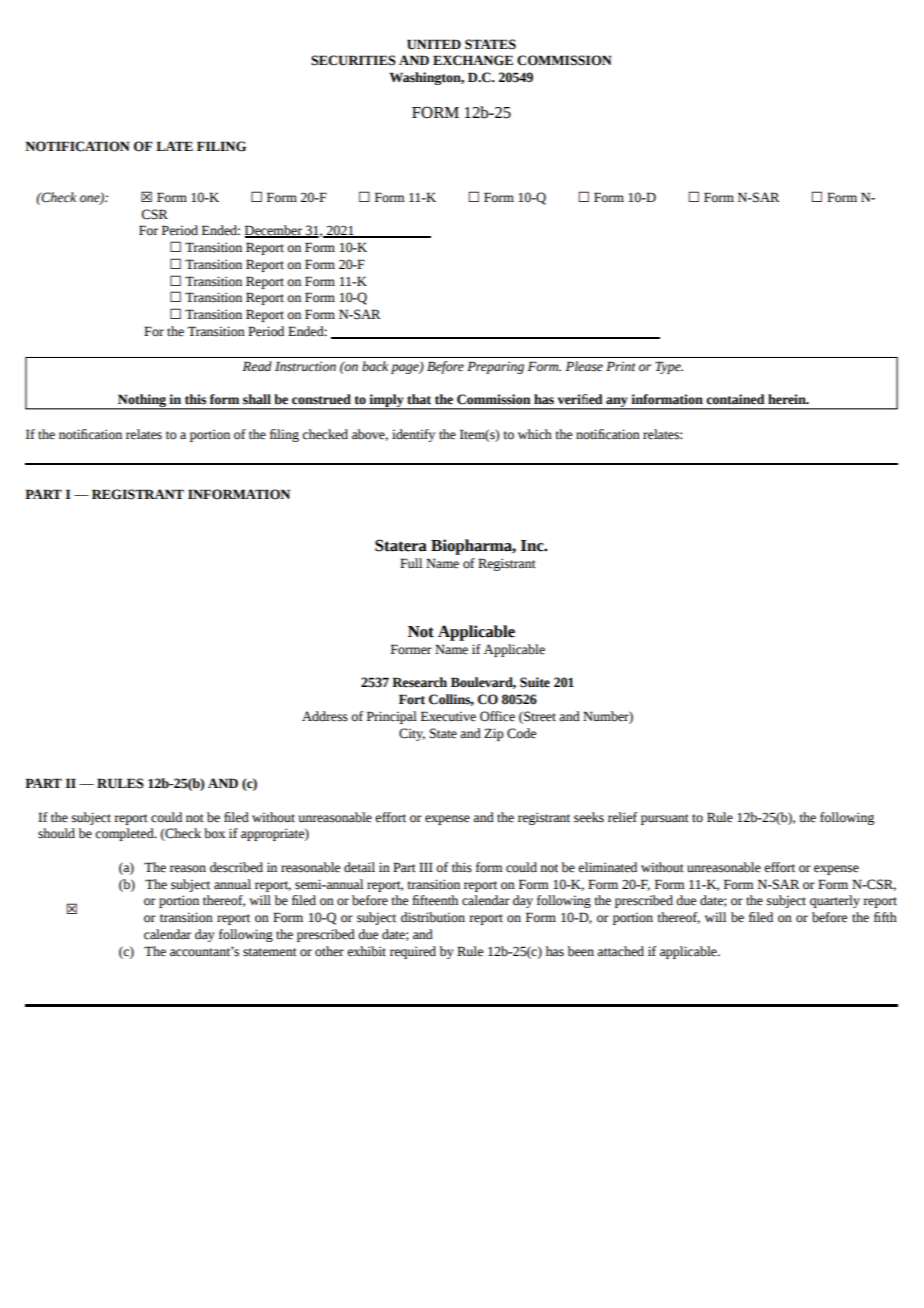 Image resolution: width=924 pixels, height=1308 pixels. What do you see at coordinates (142, 402) in the screenshot?
I see `Nothing` at bounding box center [142, 402].
